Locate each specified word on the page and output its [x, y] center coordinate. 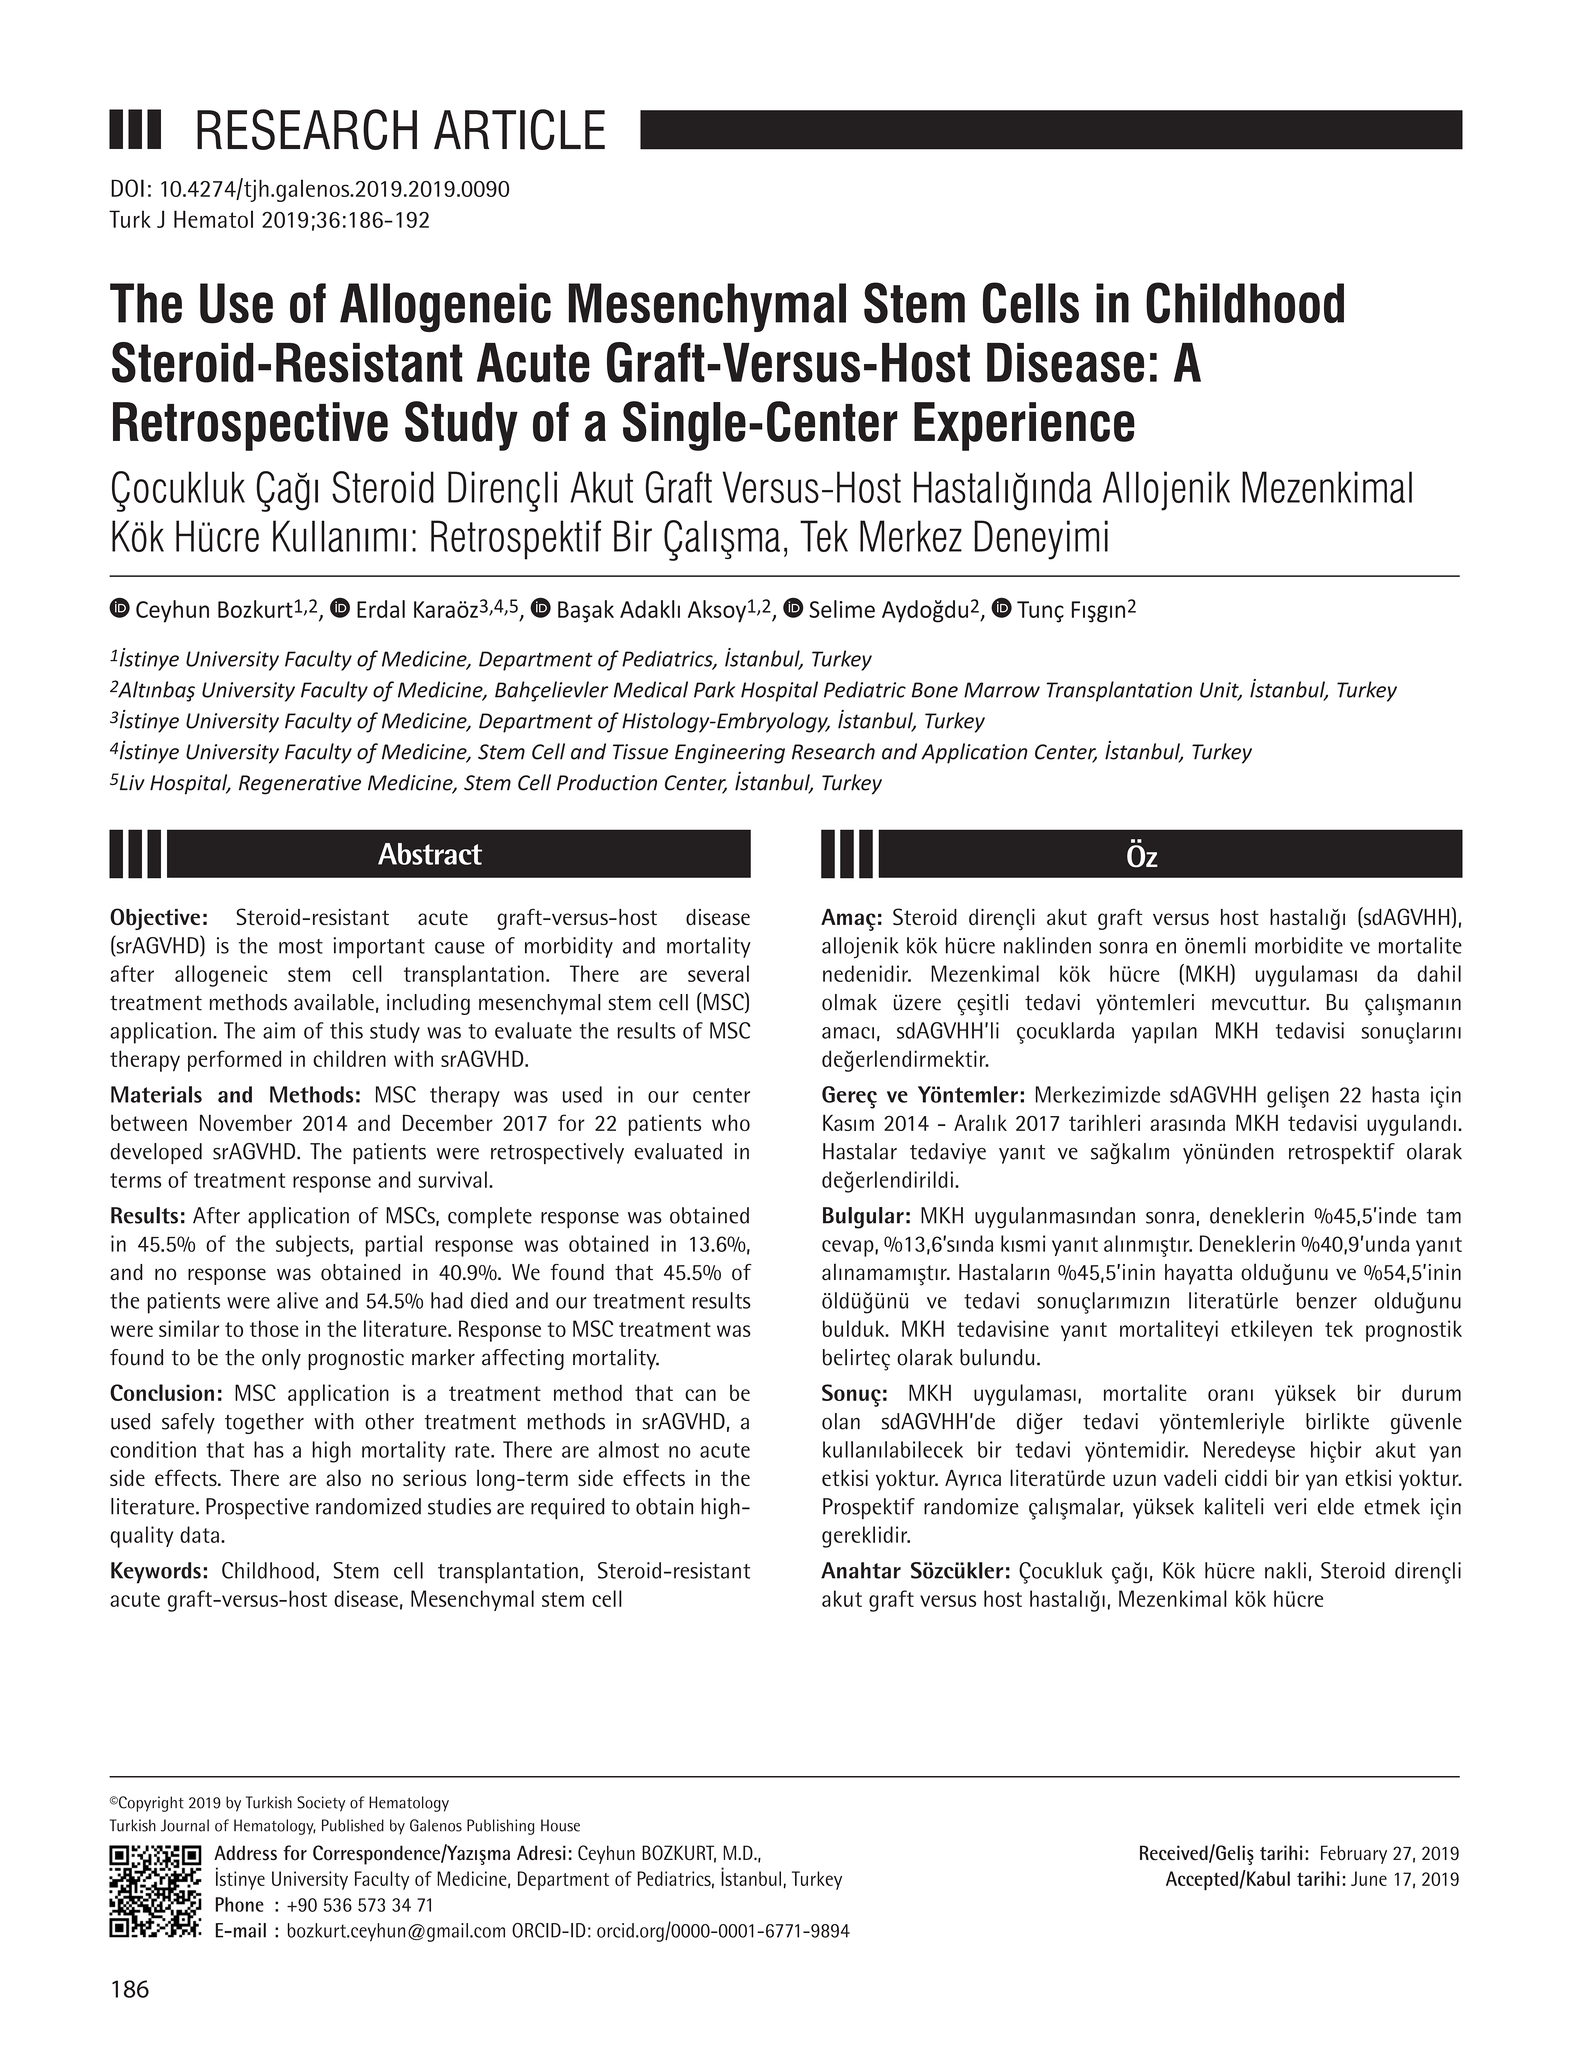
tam [1444, 1216]
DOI [127, 188]
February [1354, 1854]
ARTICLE [519, 129]
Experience [1024, 426]
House [560, 1825]
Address [245, 1853]
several [718, 973]
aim [279, 1030]
